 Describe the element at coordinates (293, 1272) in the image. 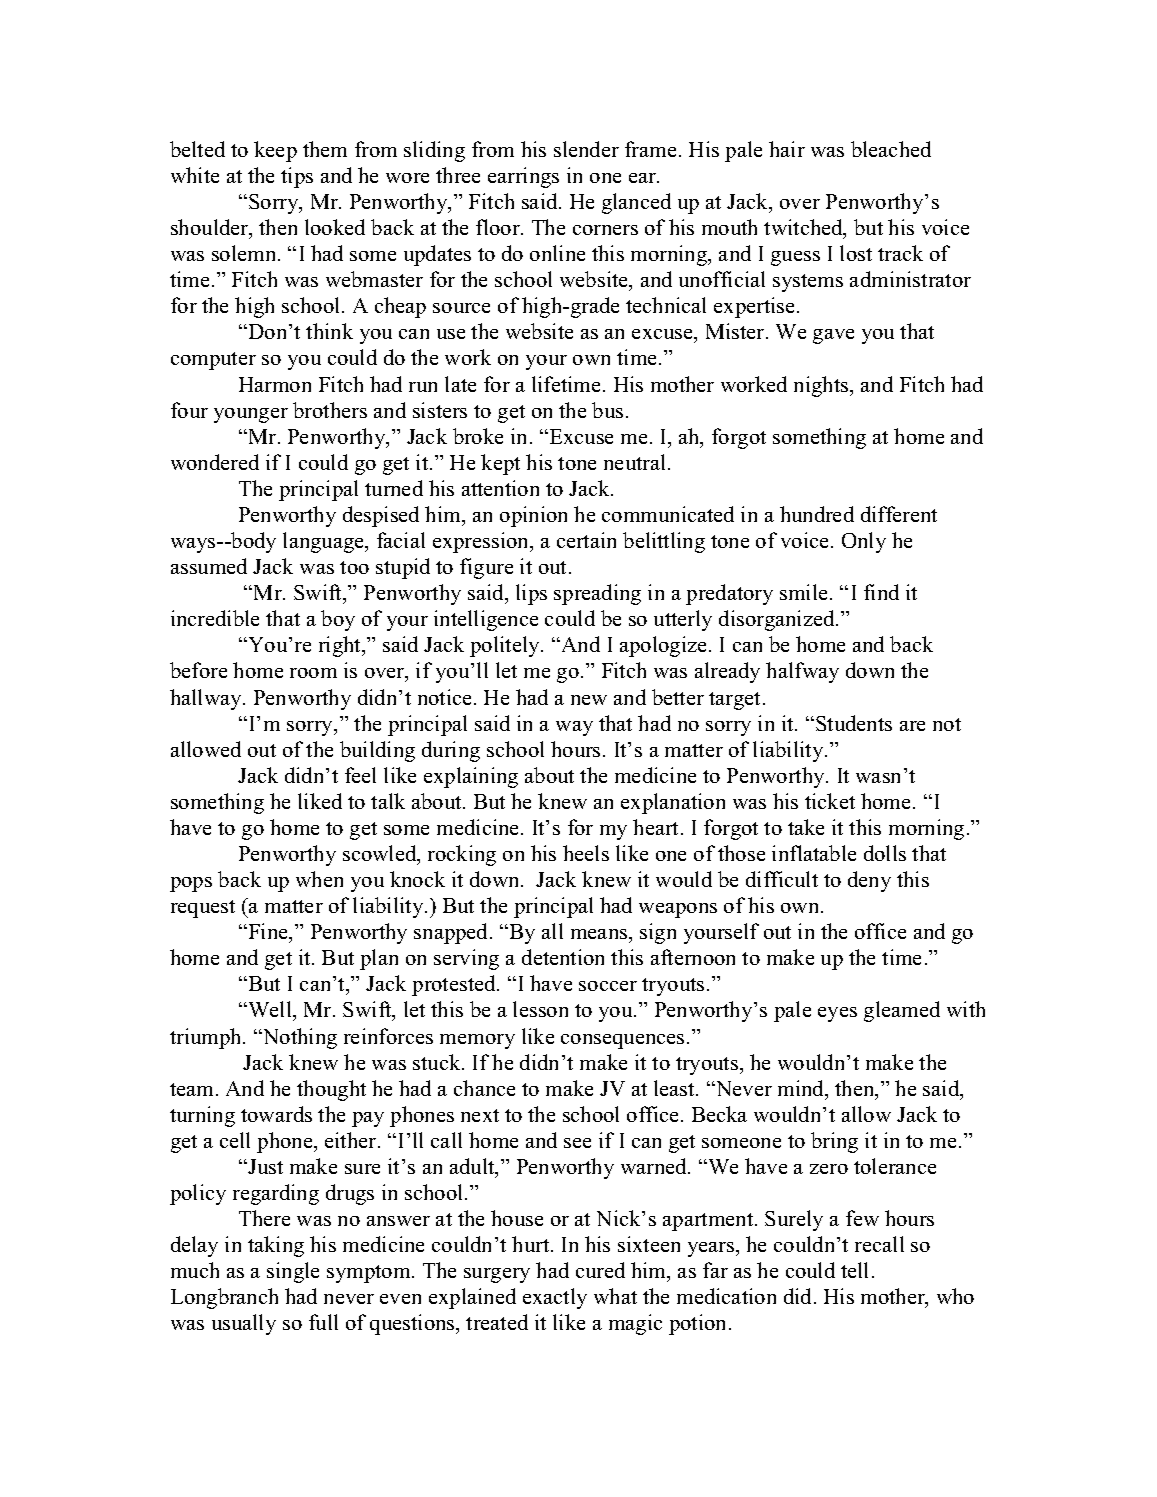

I see `single` at that location.
